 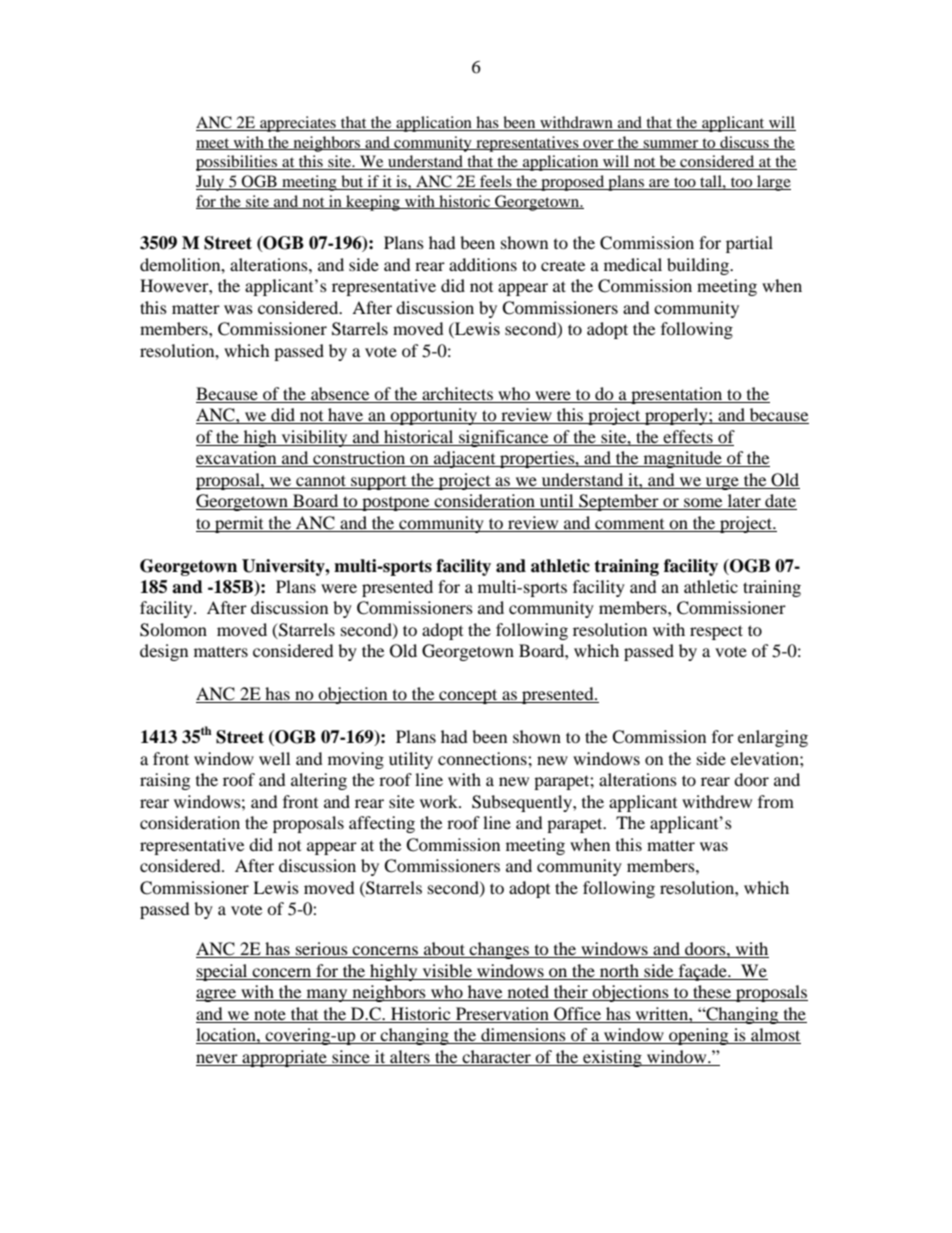 What do you see at coordinates (502, 1013) in the document?
I see `Preservation` at bounding box center [502, 1013].
